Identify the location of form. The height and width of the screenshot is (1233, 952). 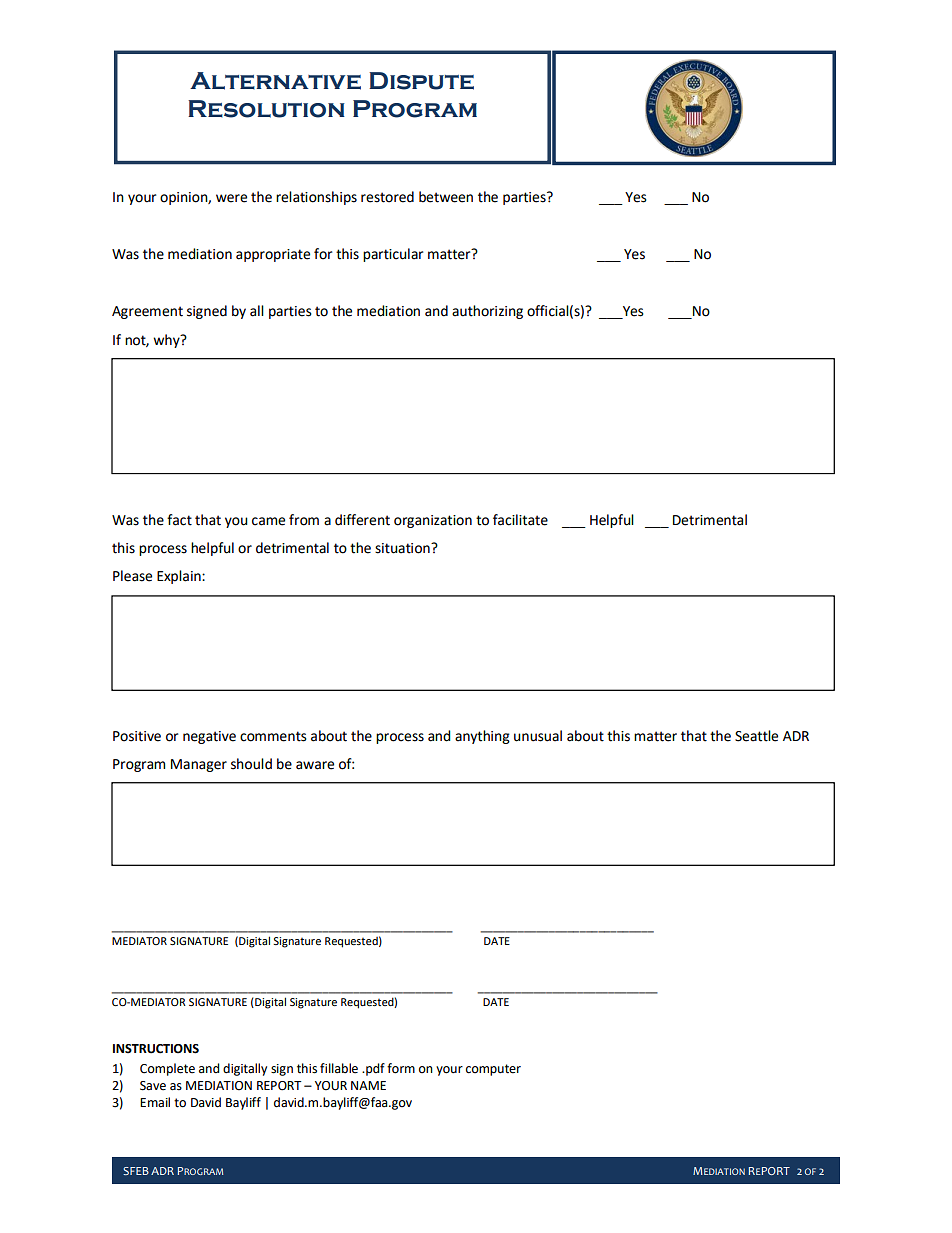
(401, 1068).
